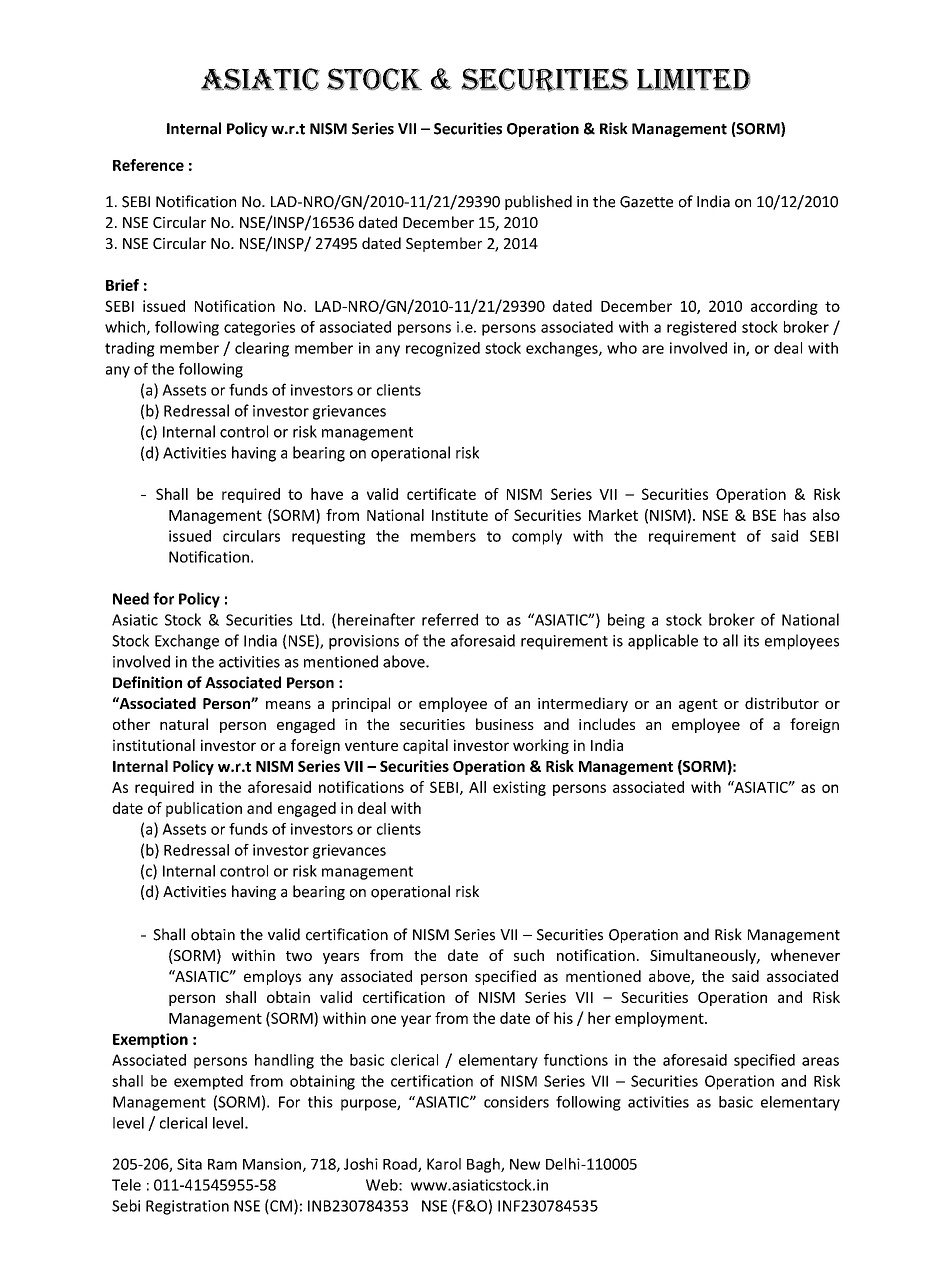  What do you see at coordinates (222, 1164) in the document?
I see `Ram` at bounding box center [222, 1164].
